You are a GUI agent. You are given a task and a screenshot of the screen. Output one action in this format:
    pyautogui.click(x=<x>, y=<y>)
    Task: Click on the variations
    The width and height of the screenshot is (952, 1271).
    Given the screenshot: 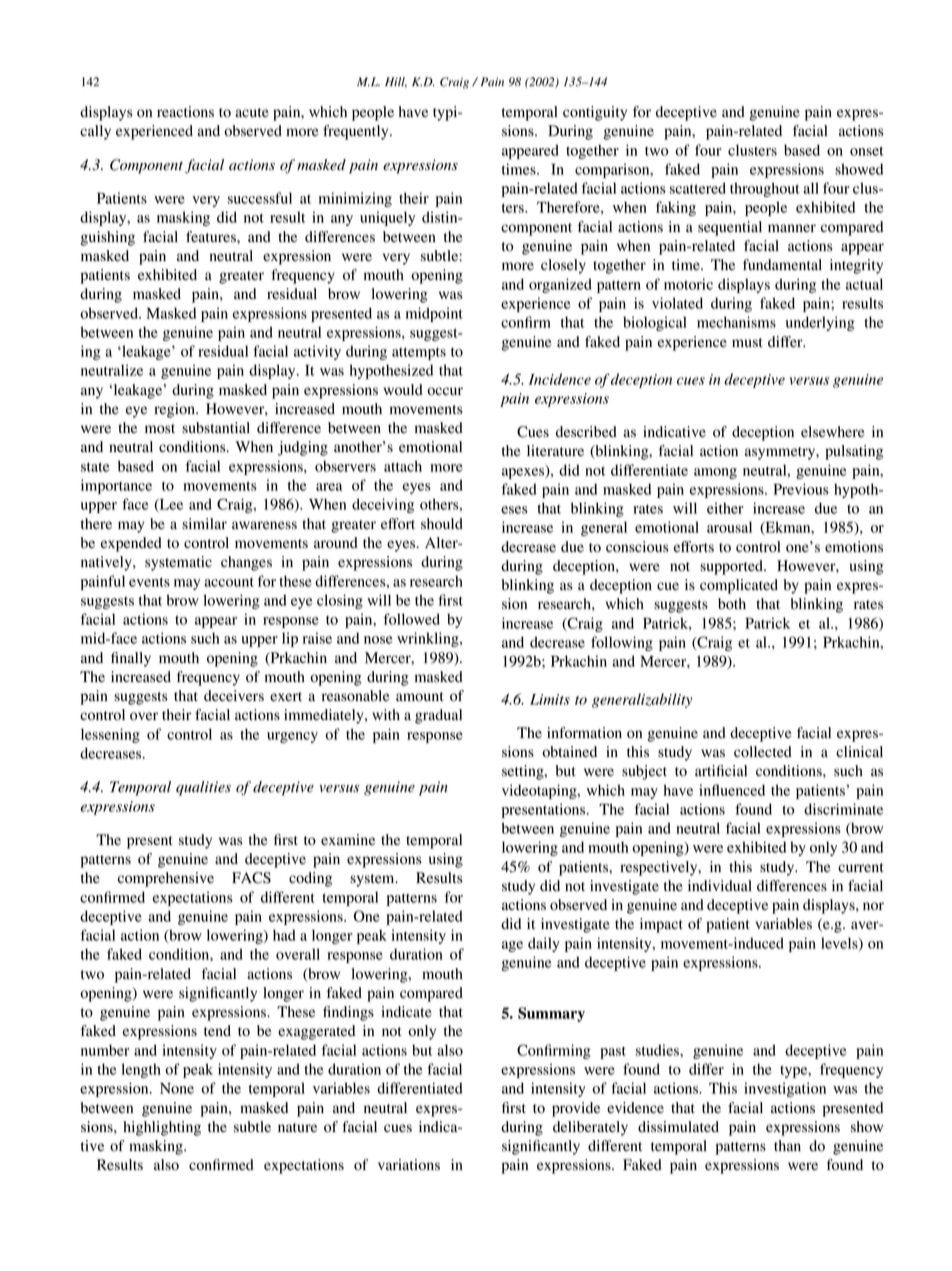 What is the action you would take?
    pyautogui.click(x=409, y=1165)
